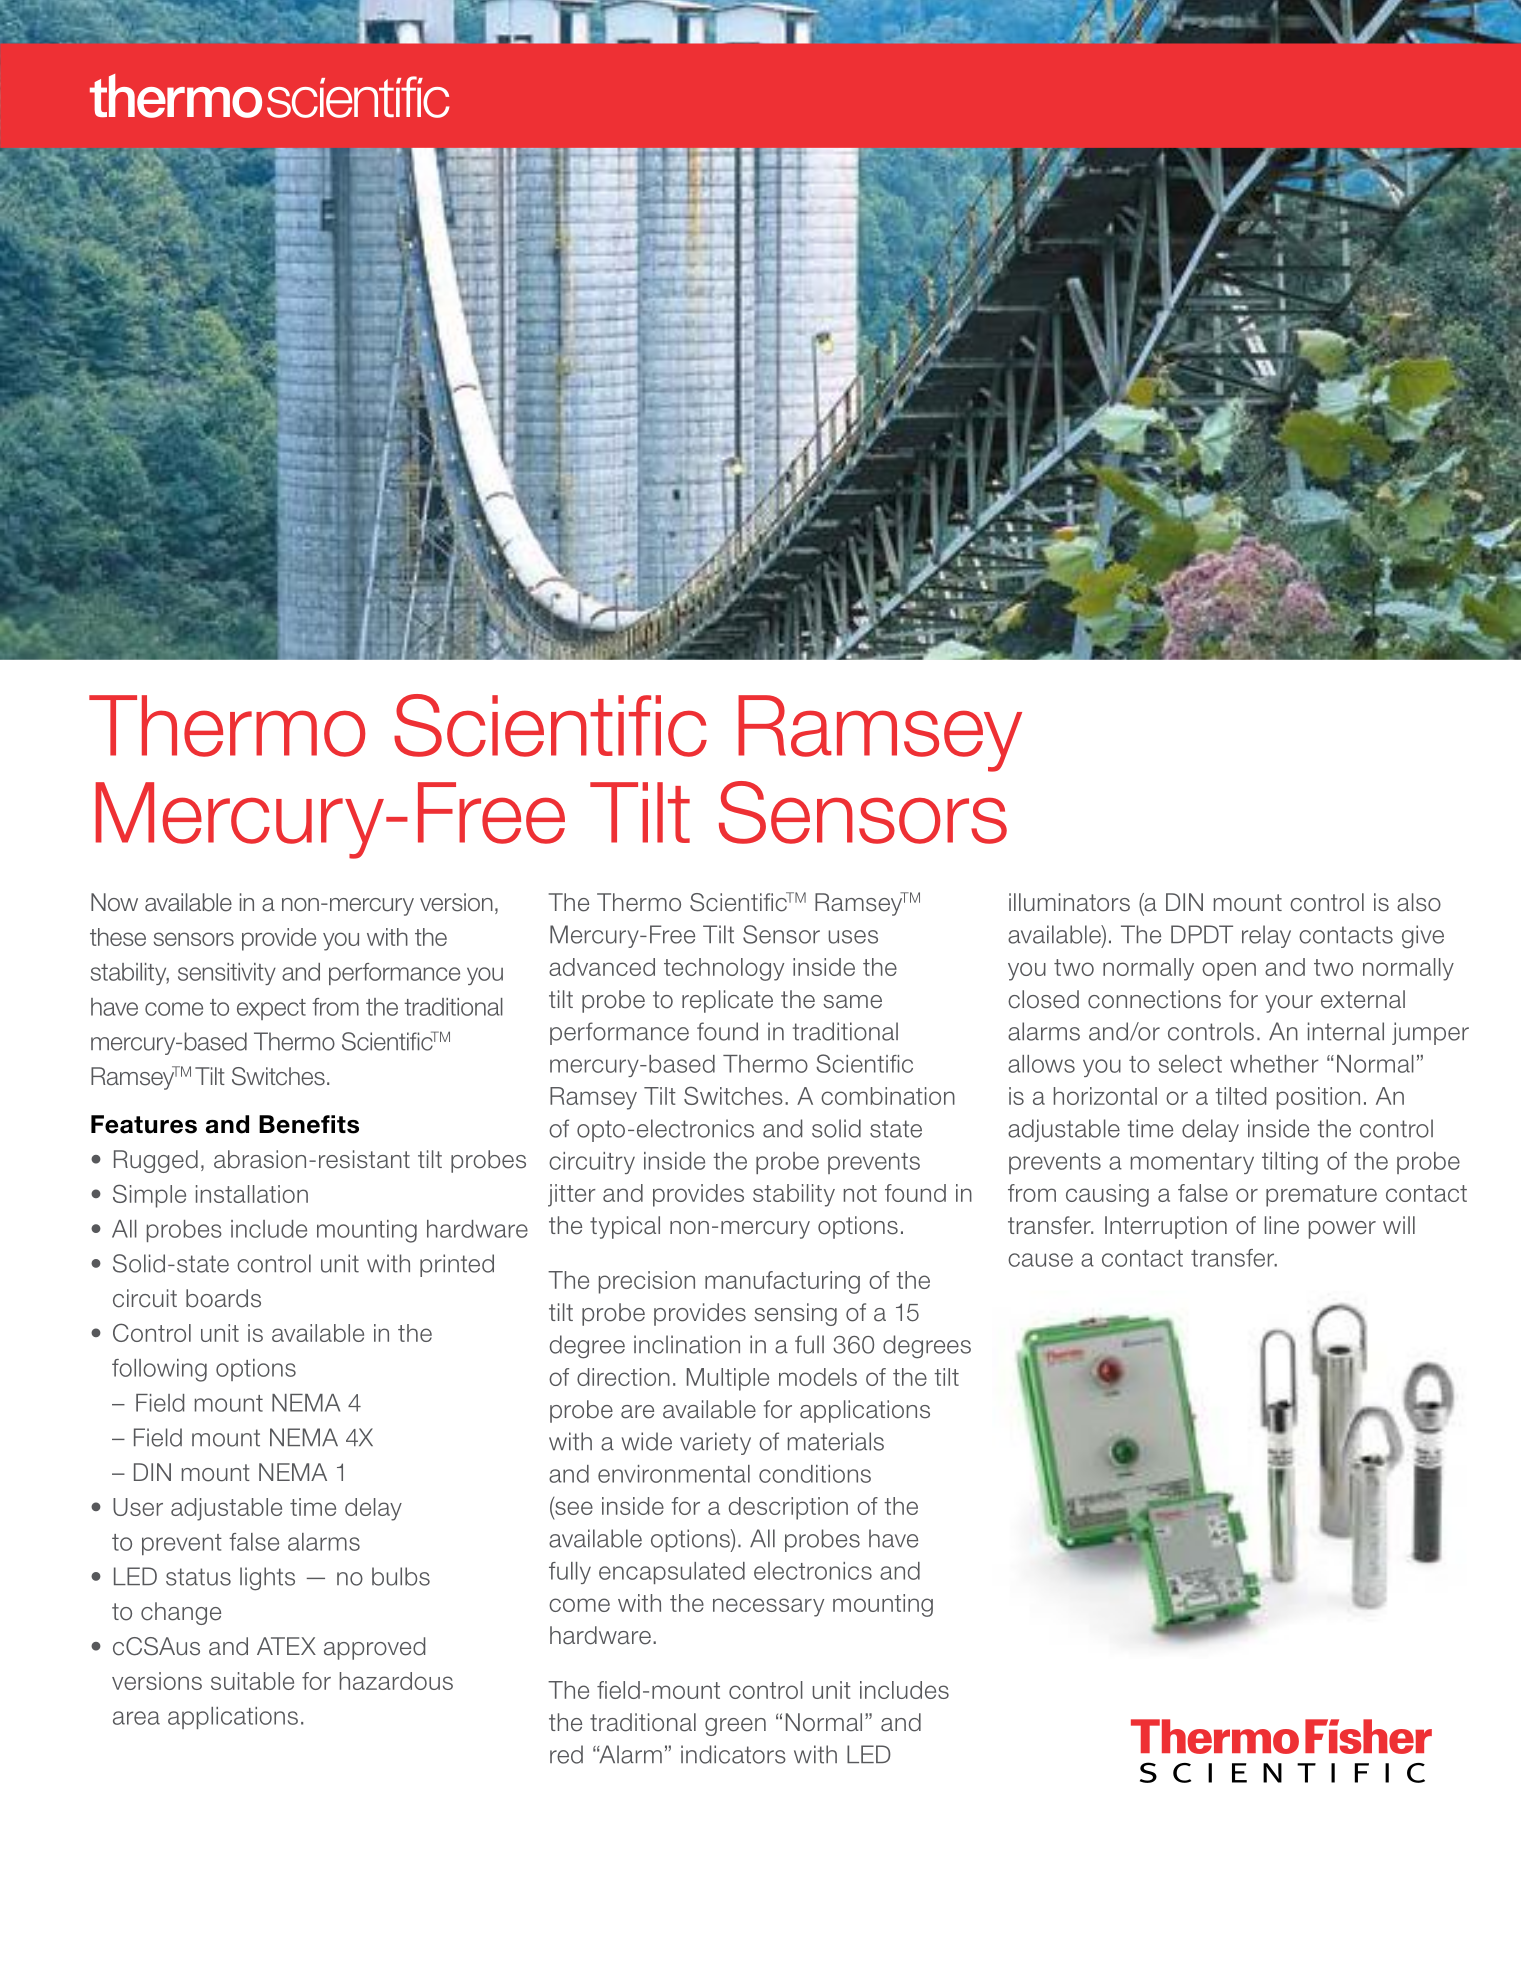  Describe the element at coordinates (223, 1298) in the screenshot. I see `boards` at that location.
